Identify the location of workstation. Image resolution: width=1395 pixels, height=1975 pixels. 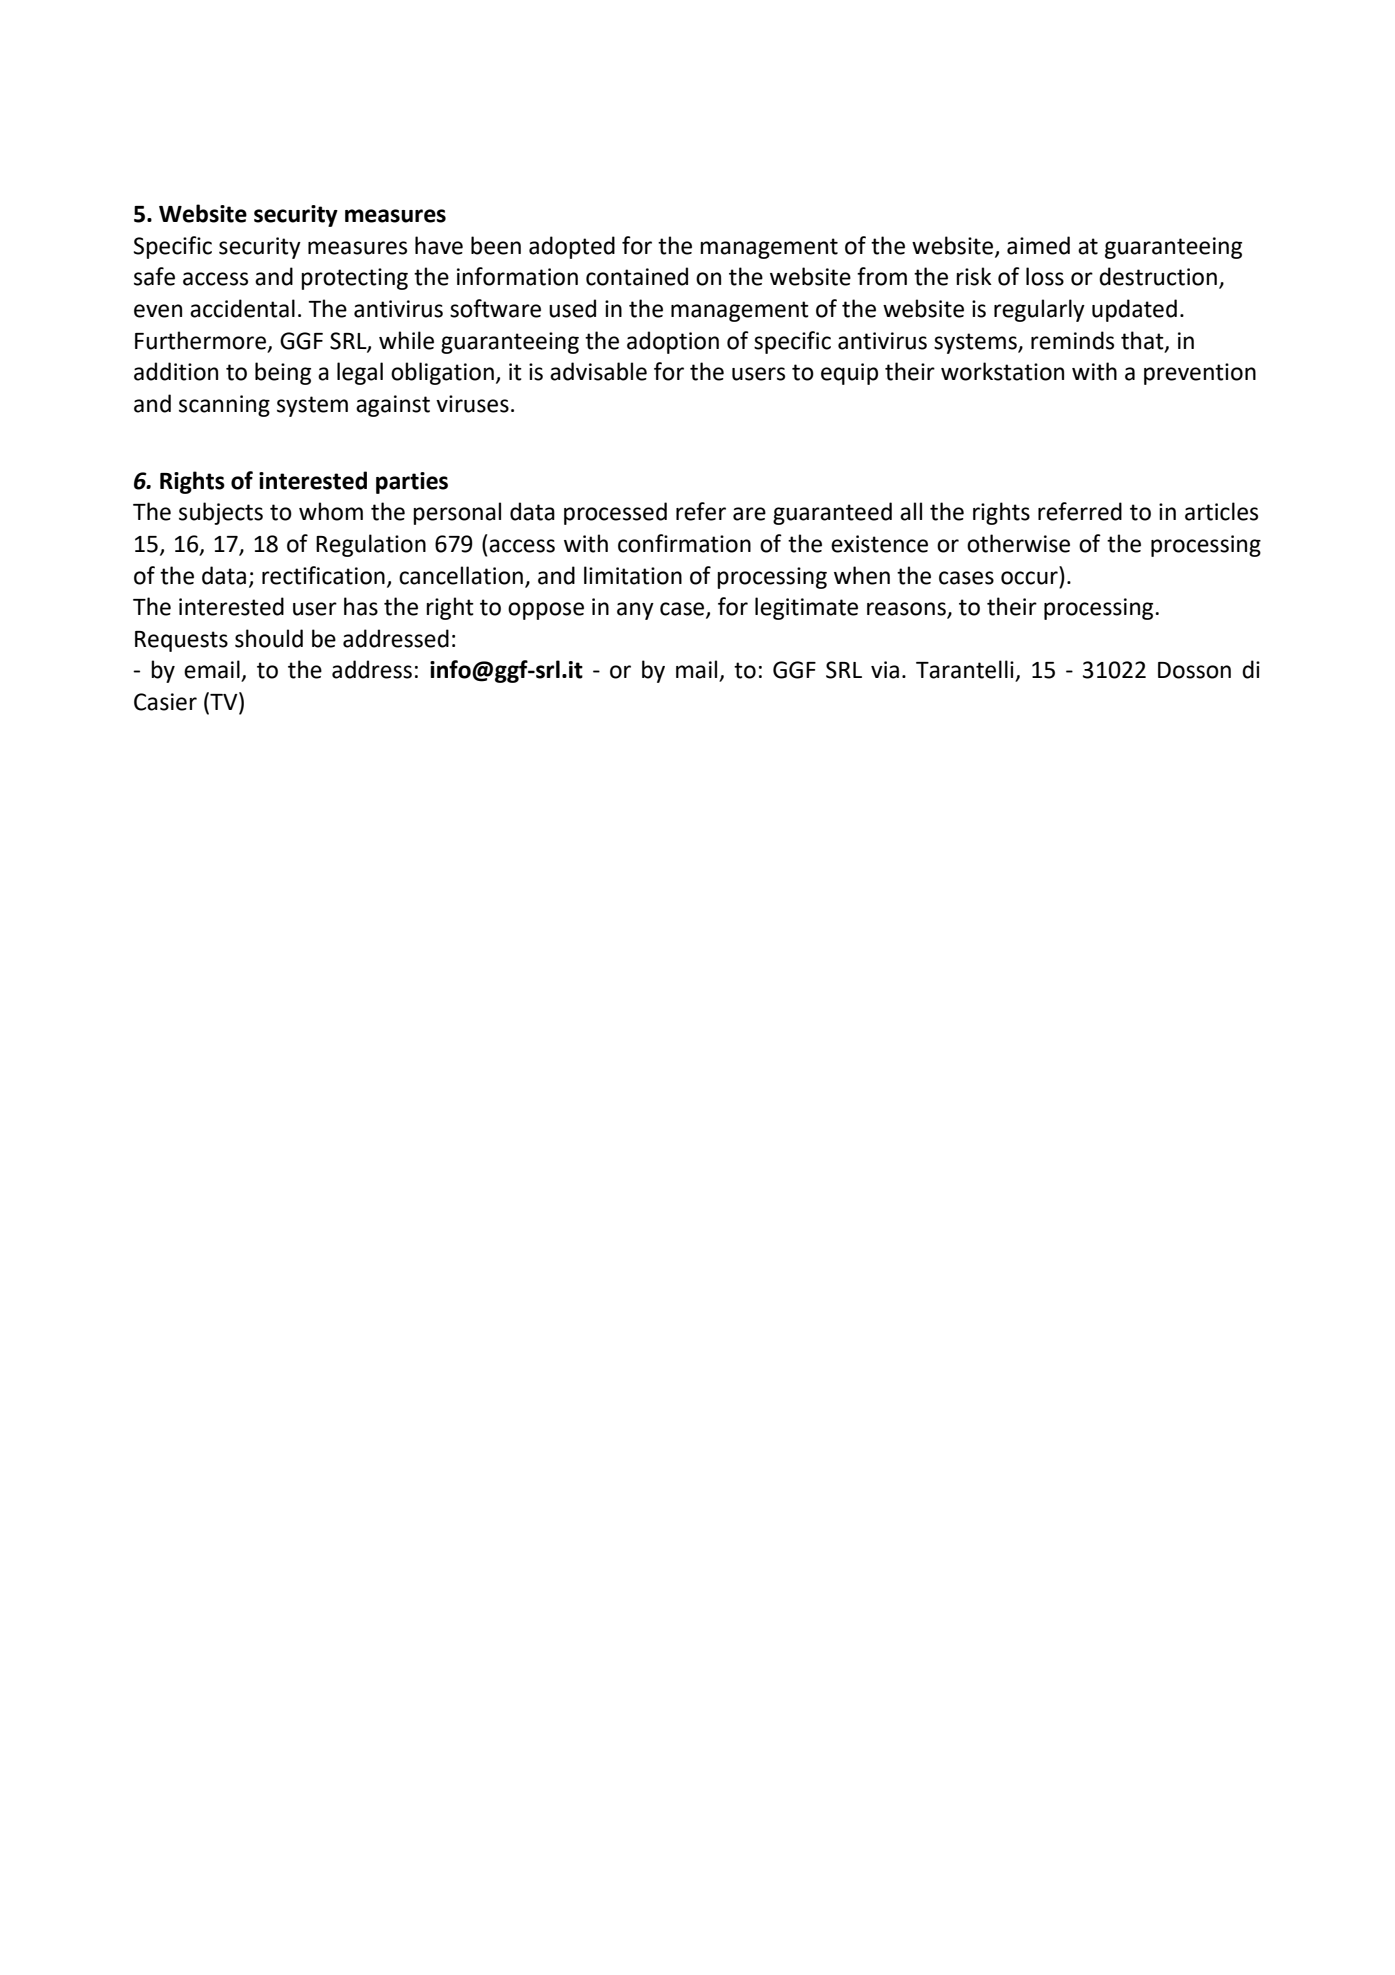
(1002, 371).
